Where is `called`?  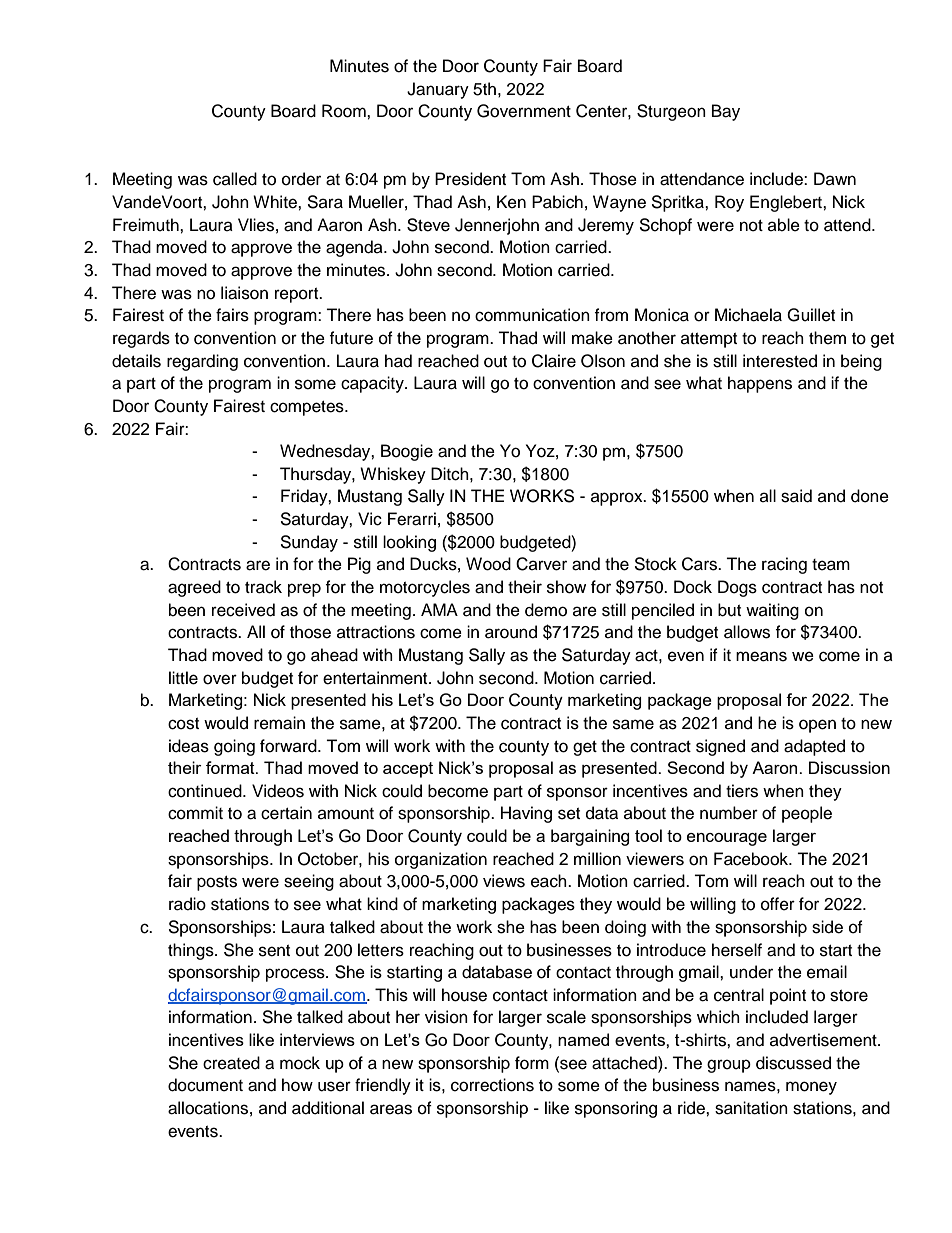
called is located at coordinates (235, 179).
